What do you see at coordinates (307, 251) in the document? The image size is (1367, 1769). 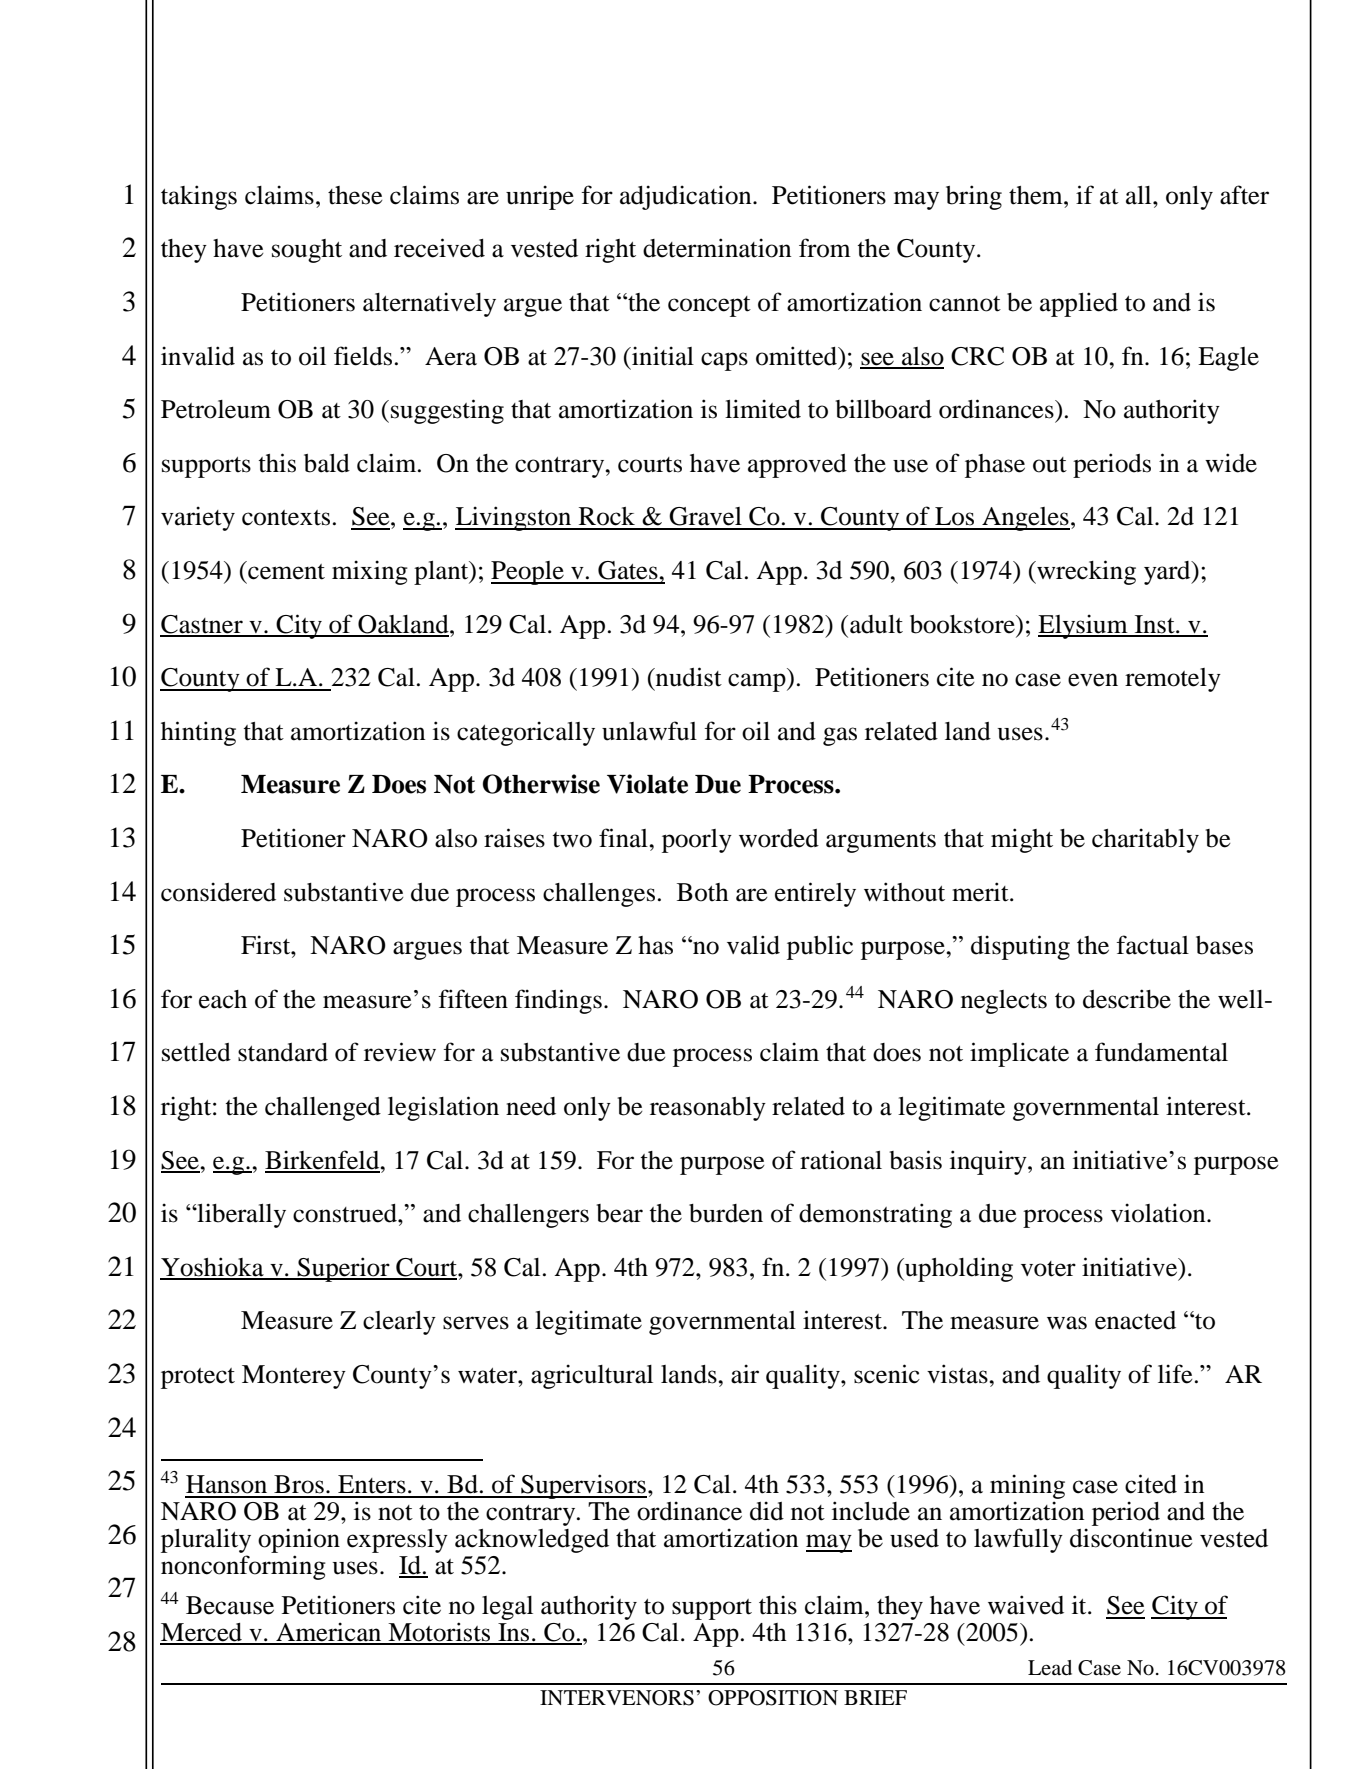 I see `sought` at bounding box center [307, 251].
